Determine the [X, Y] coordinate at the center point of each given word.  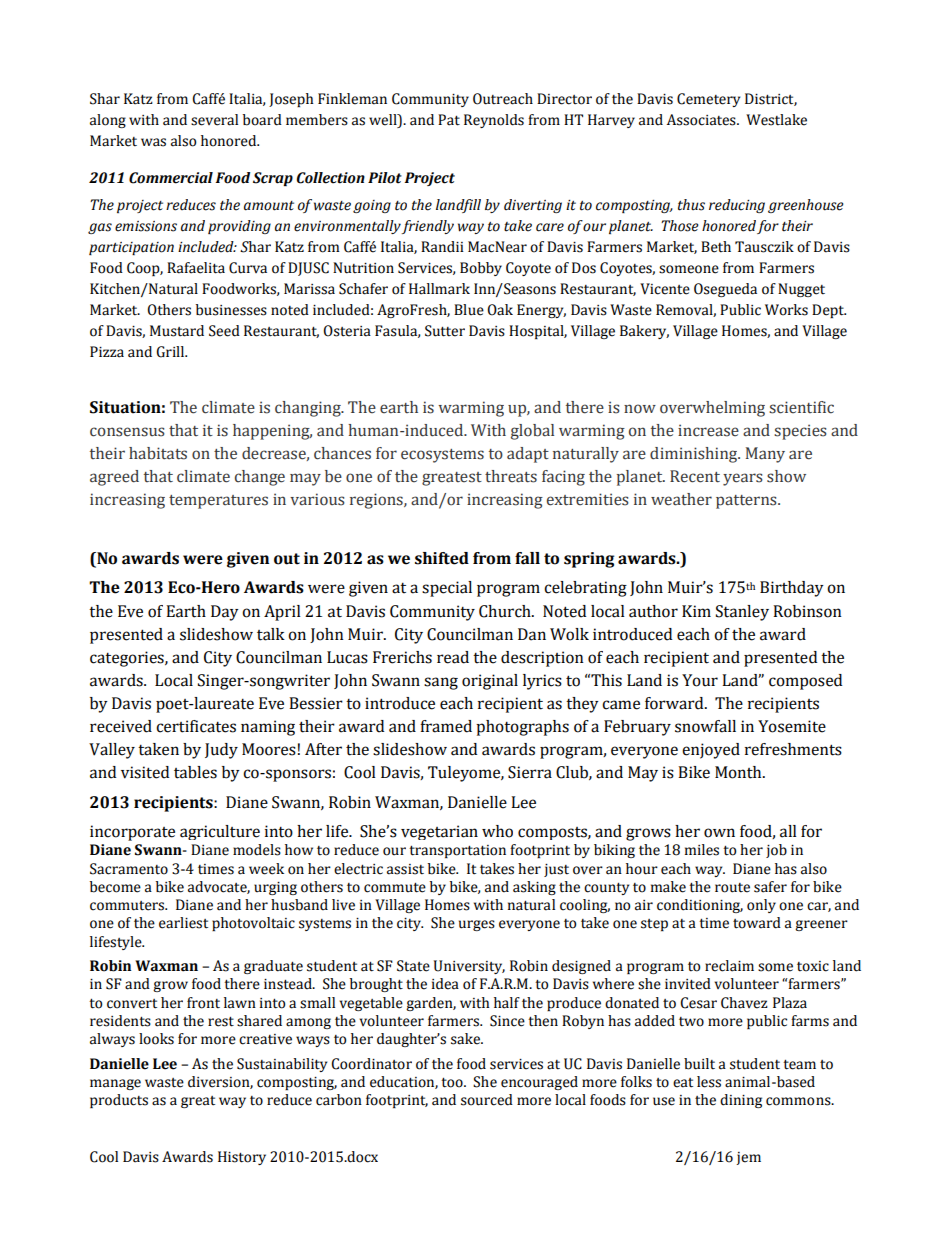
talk [271, 634]
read [453, 657]
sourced [487, 1100]
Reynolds [494, 121]
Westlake [776, 120]
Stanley [742, 613]
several [214, 120]
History [242, 1158]
